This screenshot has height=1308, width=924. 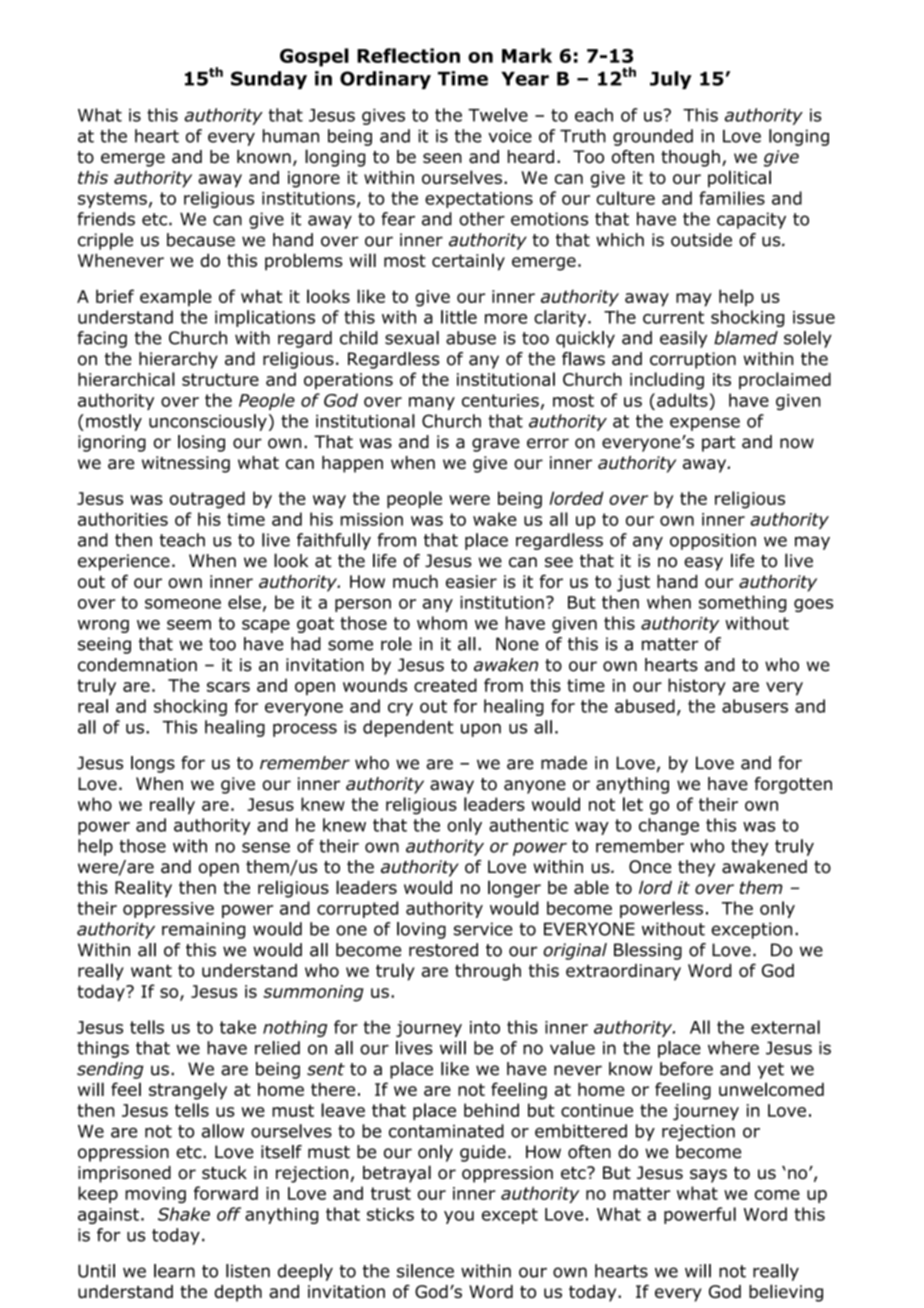 I want to click on condemnation, so click(x=137, y=665).
